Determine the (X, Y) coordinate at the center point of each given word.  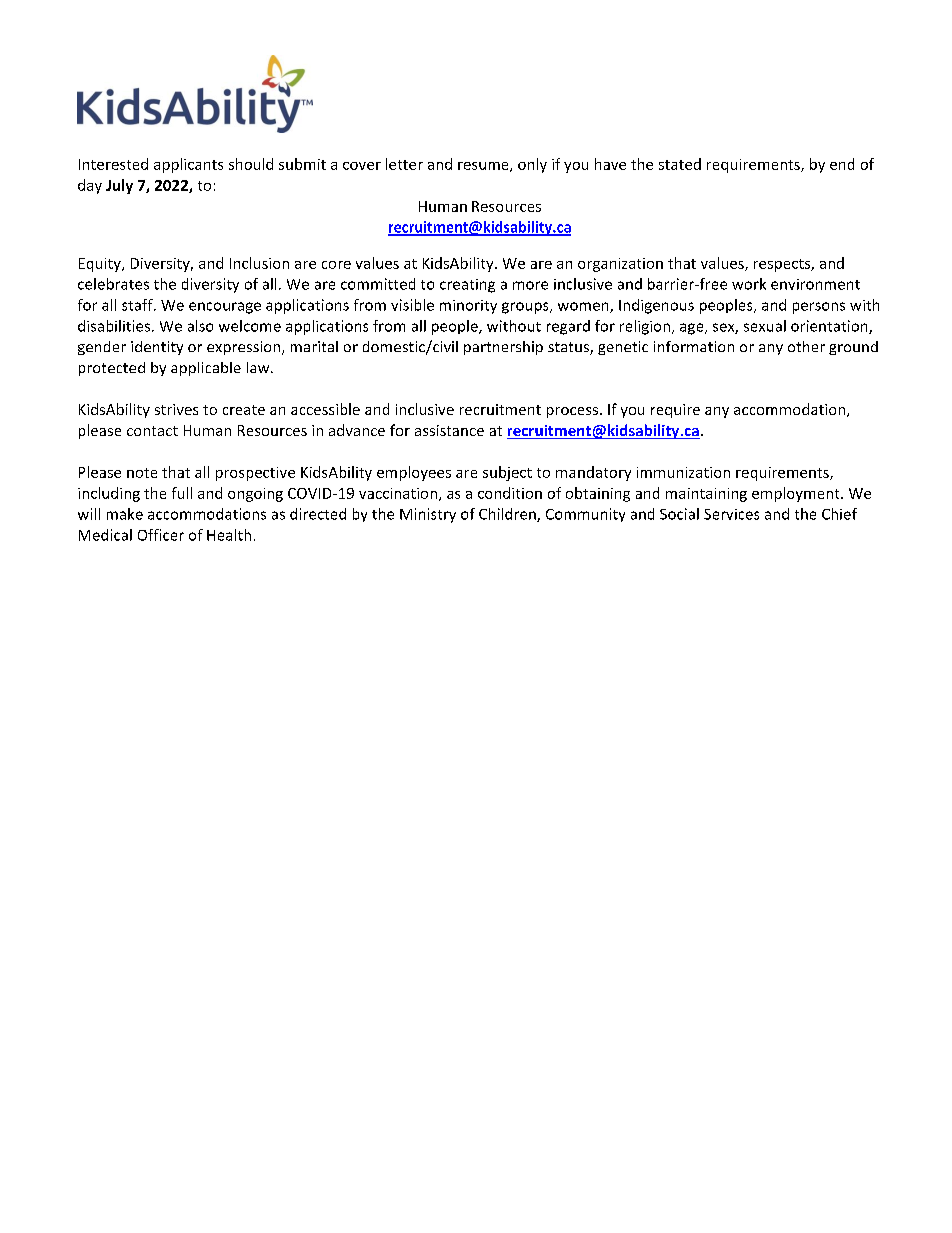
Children (508, 515)
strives (176, 409)
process (572, 412)
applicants (188, 165)
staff (138, 305)
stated (680, 164)
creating (467, 286)
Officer (161, 535)
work (749, 284)
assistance (449, 430)
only (532, 165)
